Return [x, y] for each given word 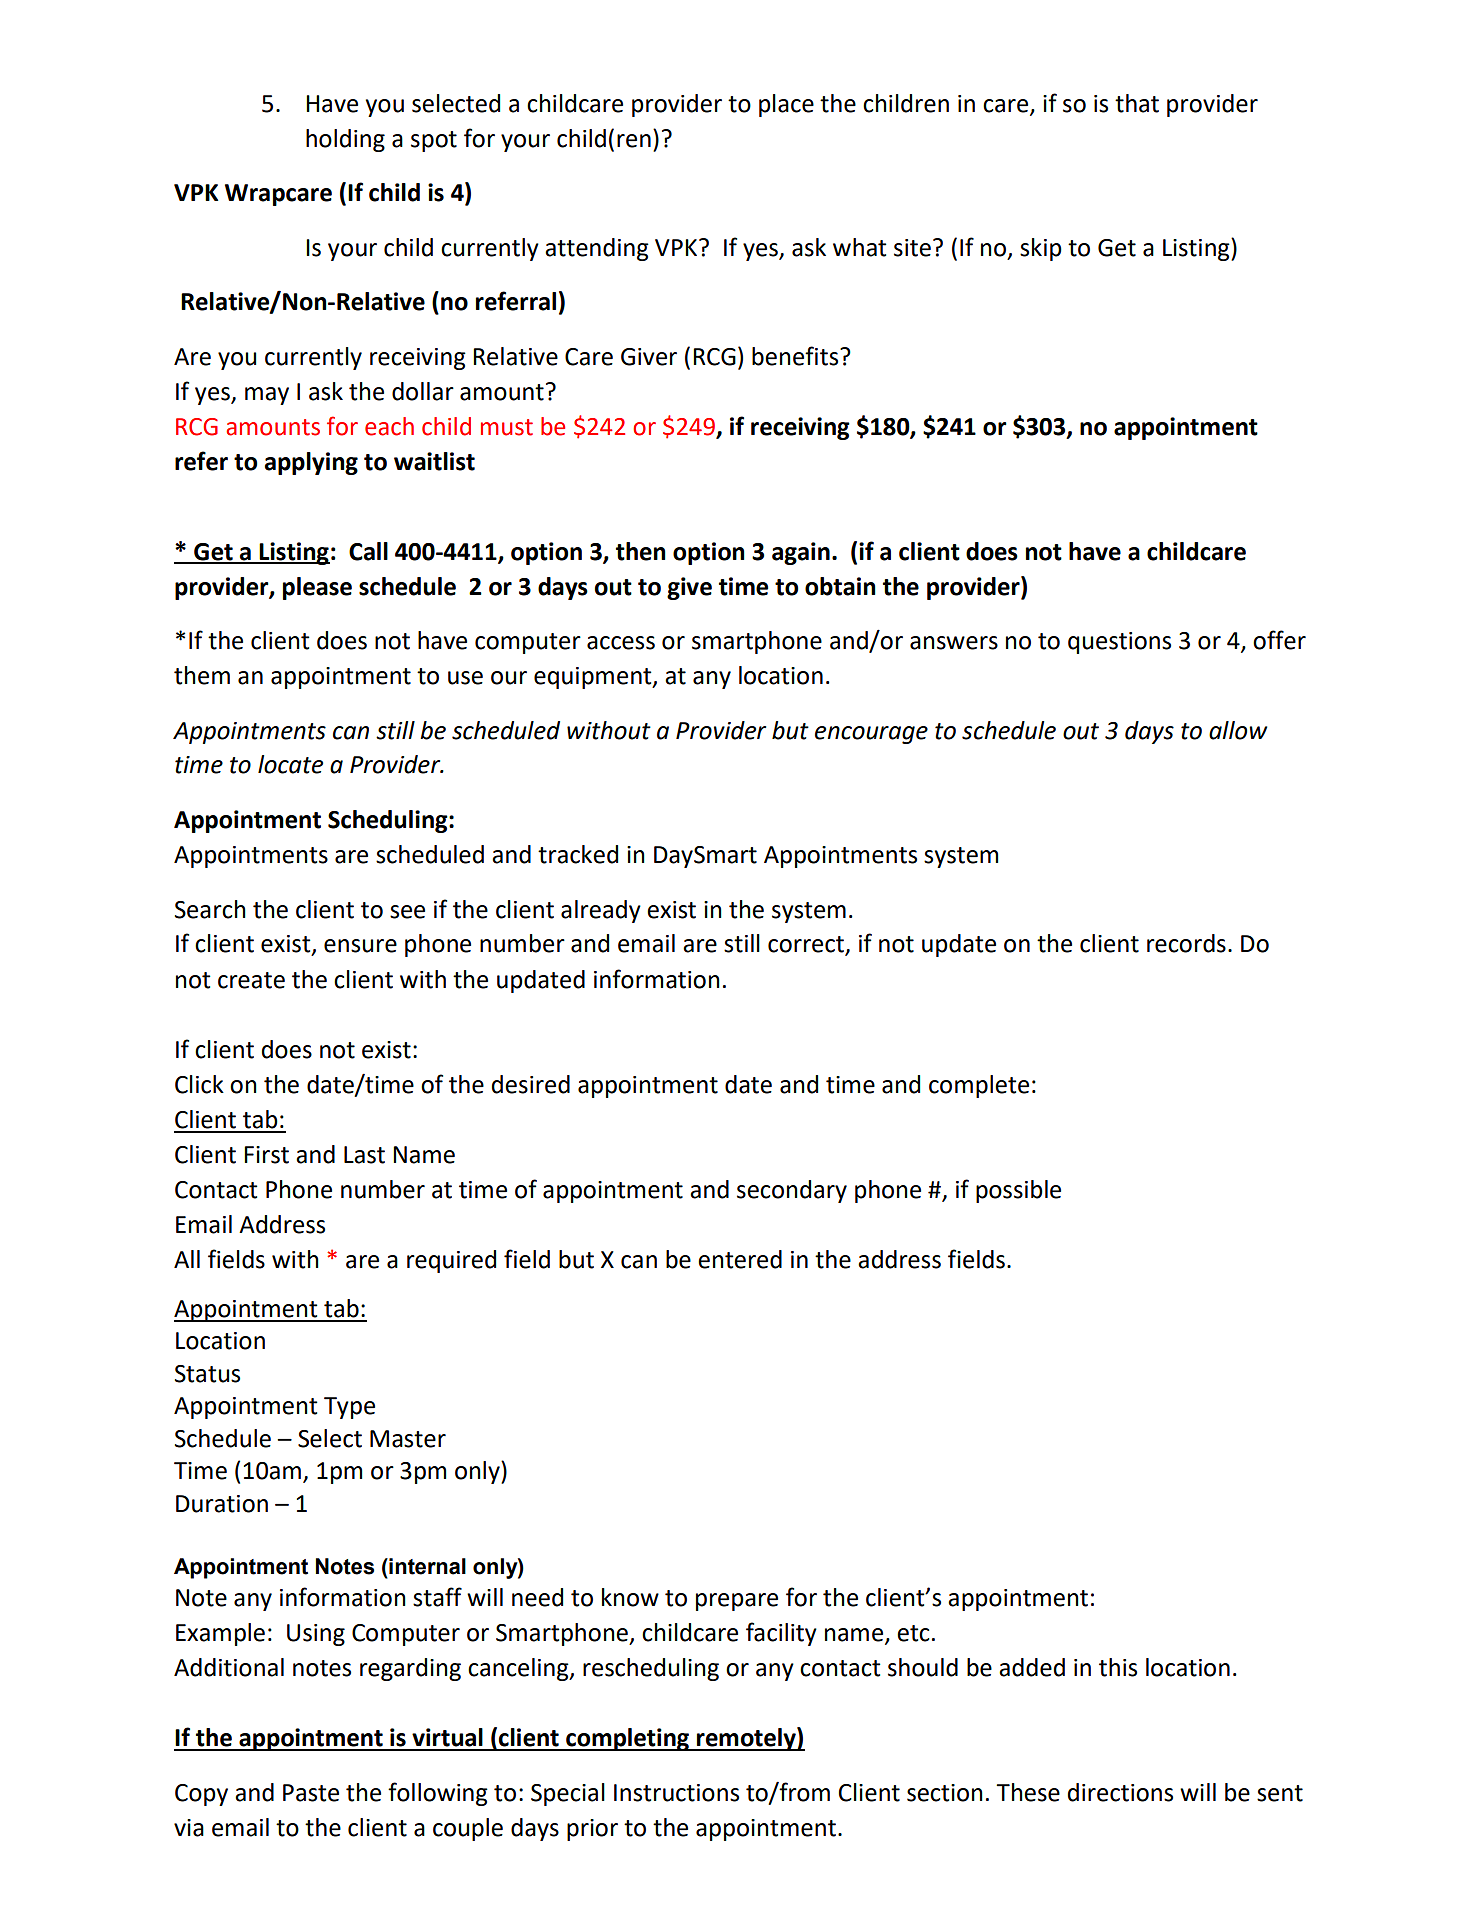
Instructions [676, 1793]
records [1186, 943]
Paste [311, 1793]
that [1137, 103]
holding [345, 140]
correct [807, 945]
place [786, 105]
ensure [360, 946]
